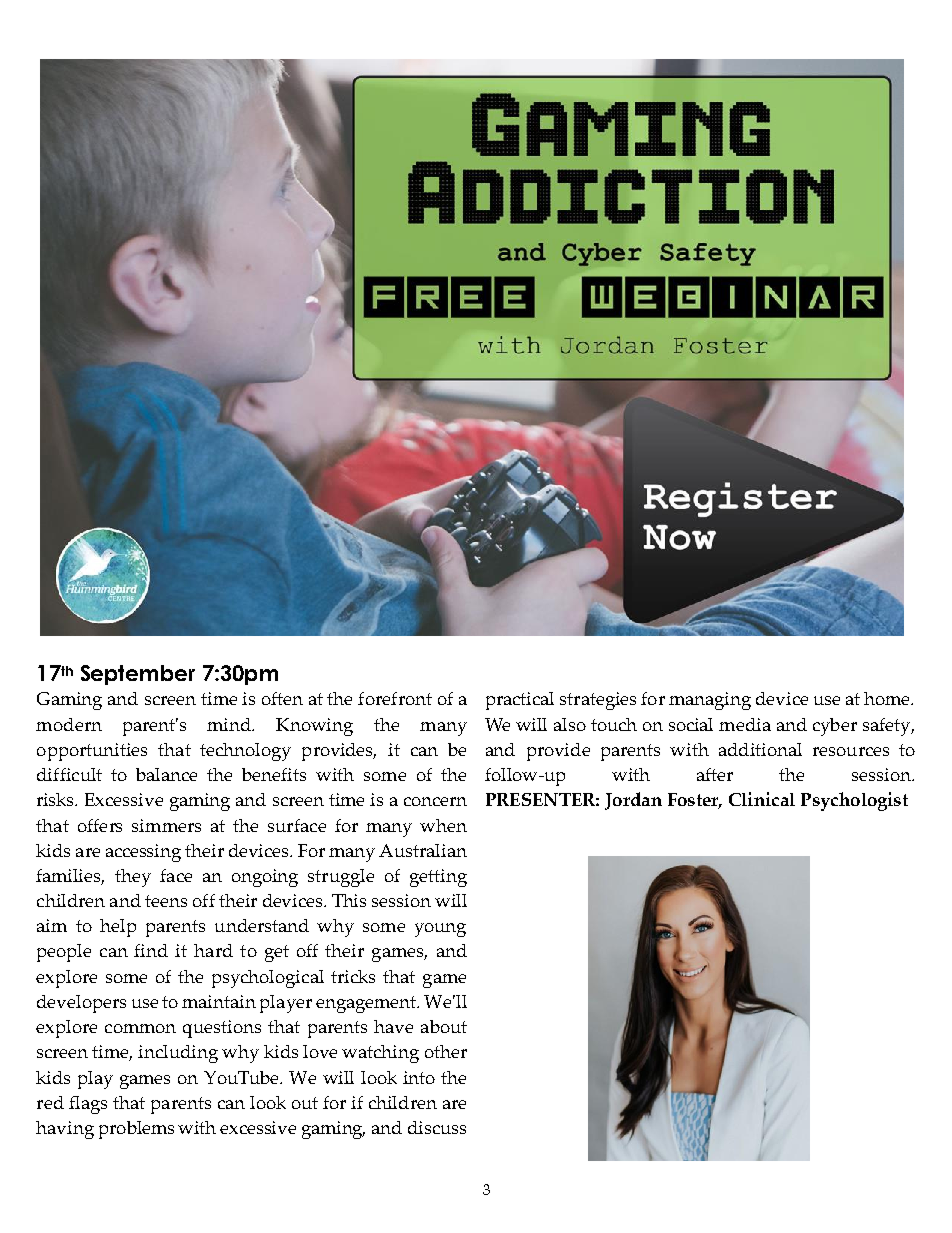  I want to click on discuss, so click(437, 1127).
